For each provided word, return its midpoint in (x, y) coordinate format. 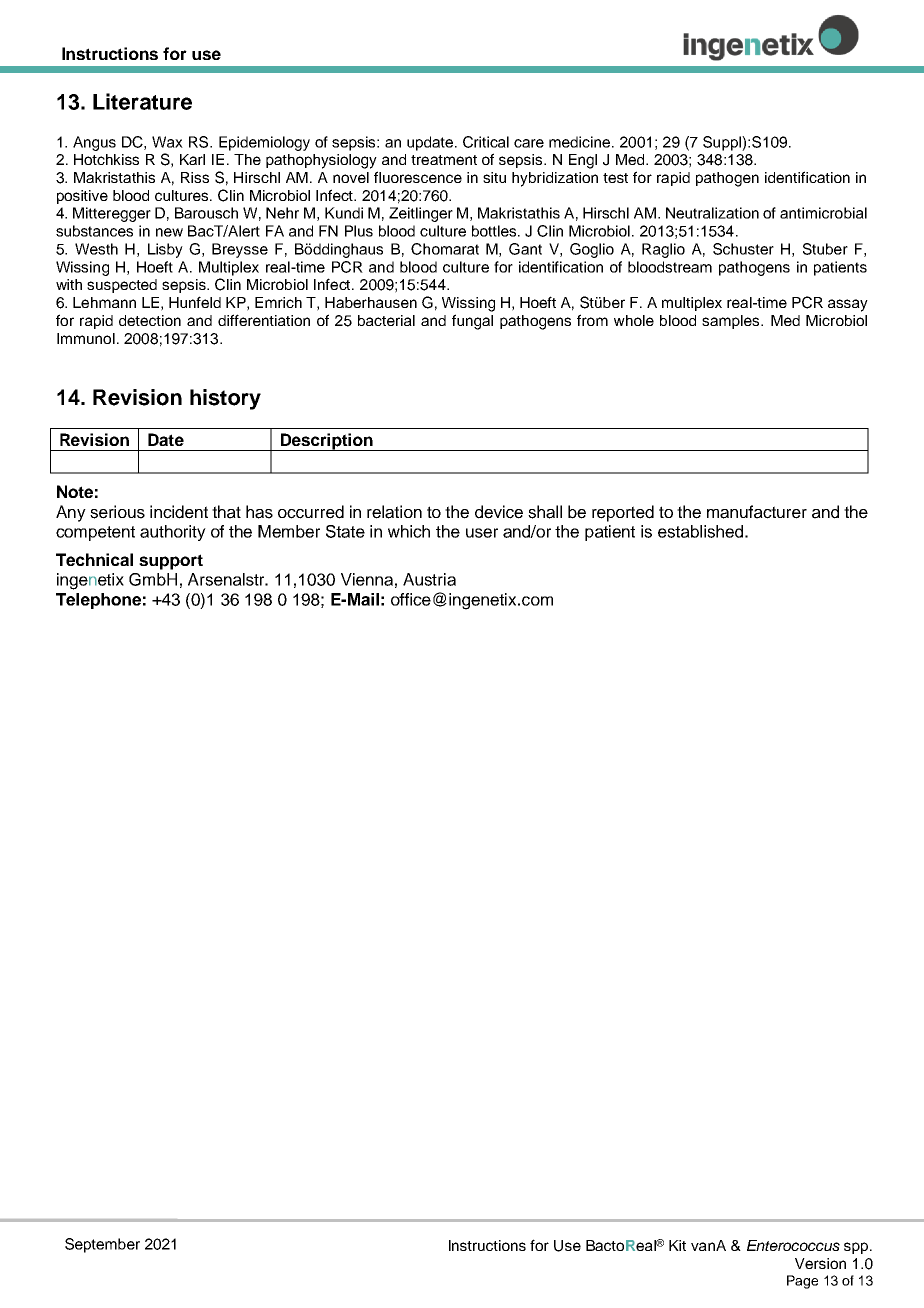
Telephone (98, 601)
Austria (429, 579)
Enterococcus (793, 1245)
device (499, 512)
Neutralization (712, 213)
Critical (486, 142)
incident (179, 512)
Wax (167, 142)
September (102, 1245)
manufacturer (757, 512)
